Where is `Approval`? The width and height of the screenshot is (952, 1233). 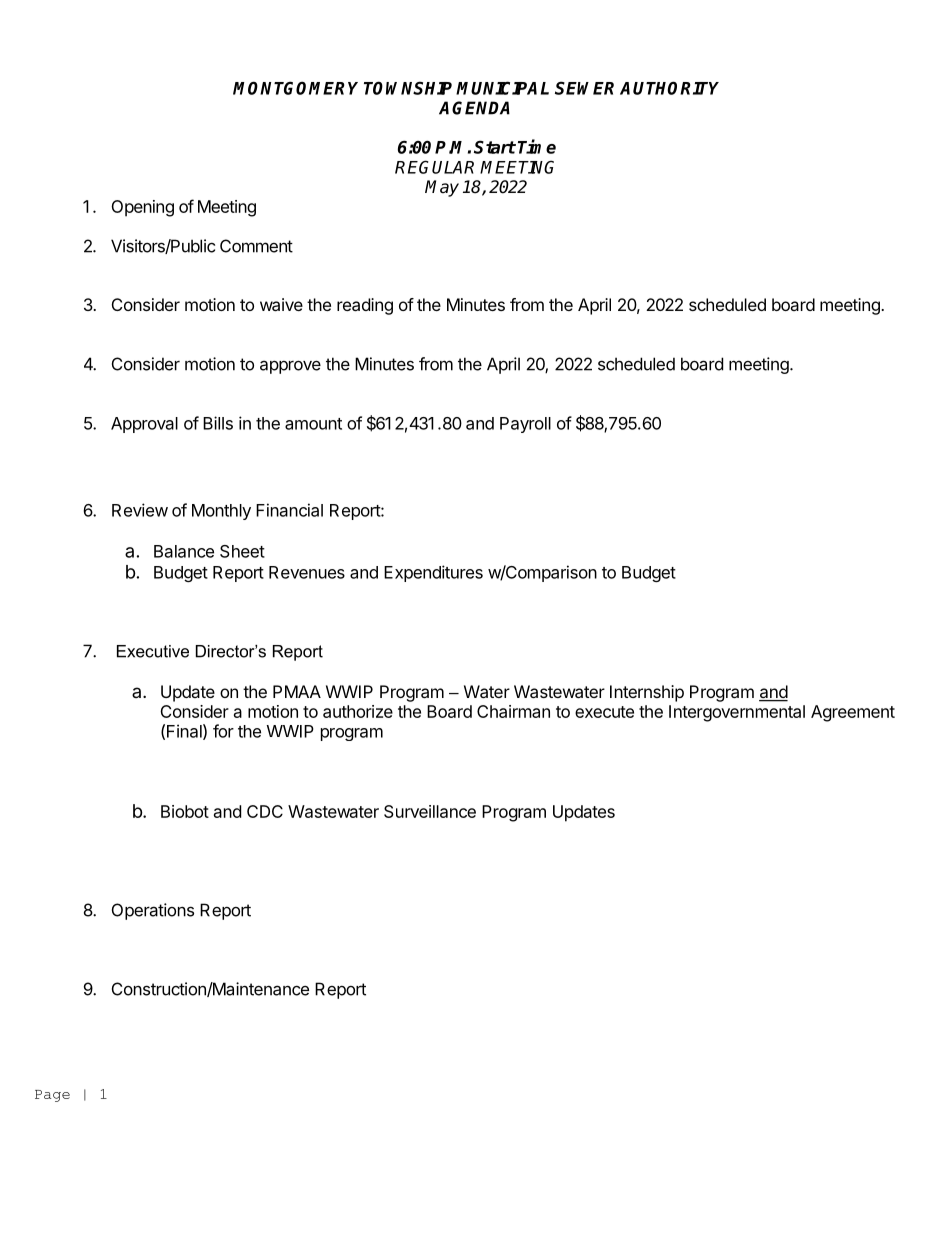 Approval is located at coordinates (144, 425).
